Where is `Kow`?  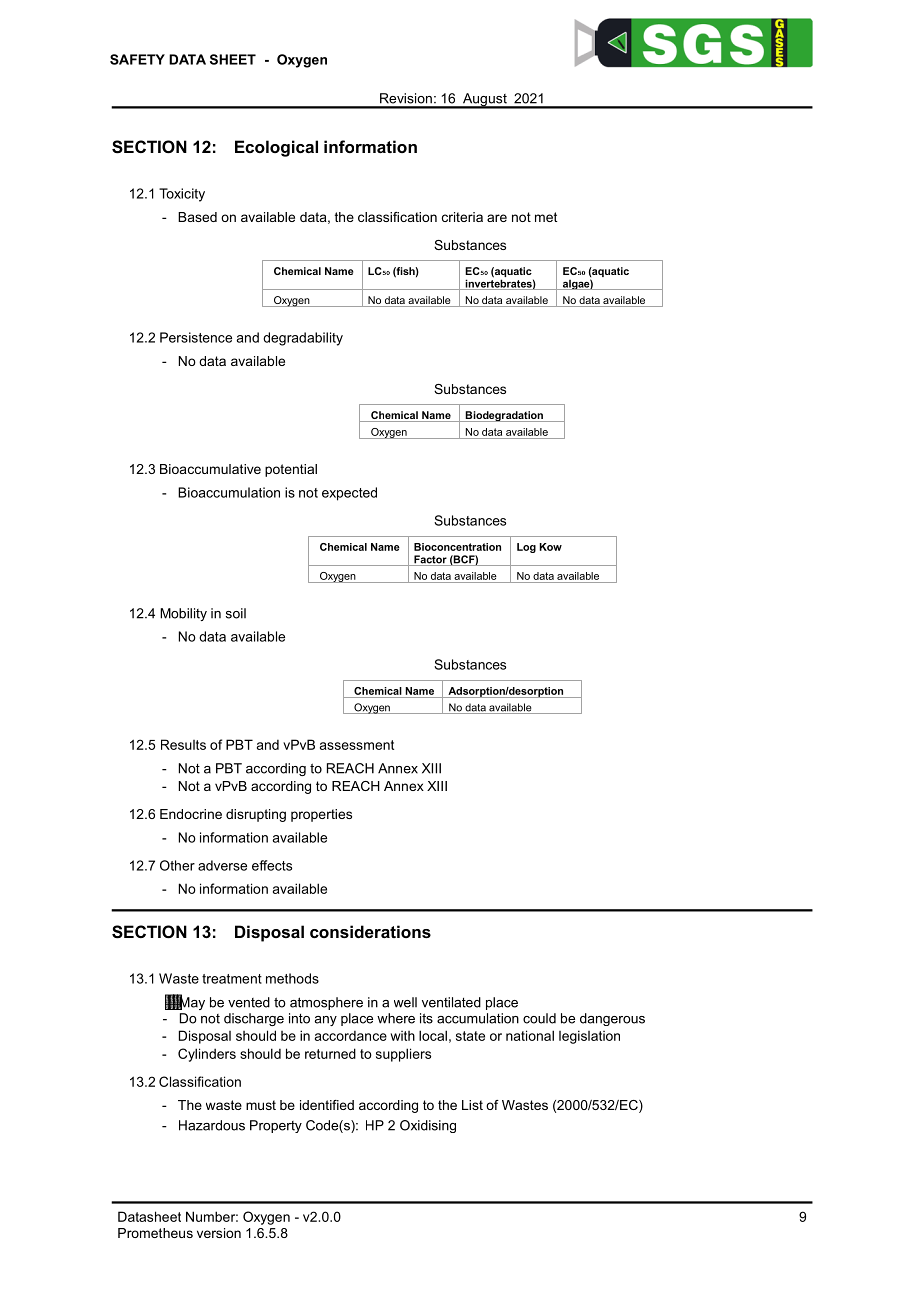 Kow is located at coordinates (551, 547).
